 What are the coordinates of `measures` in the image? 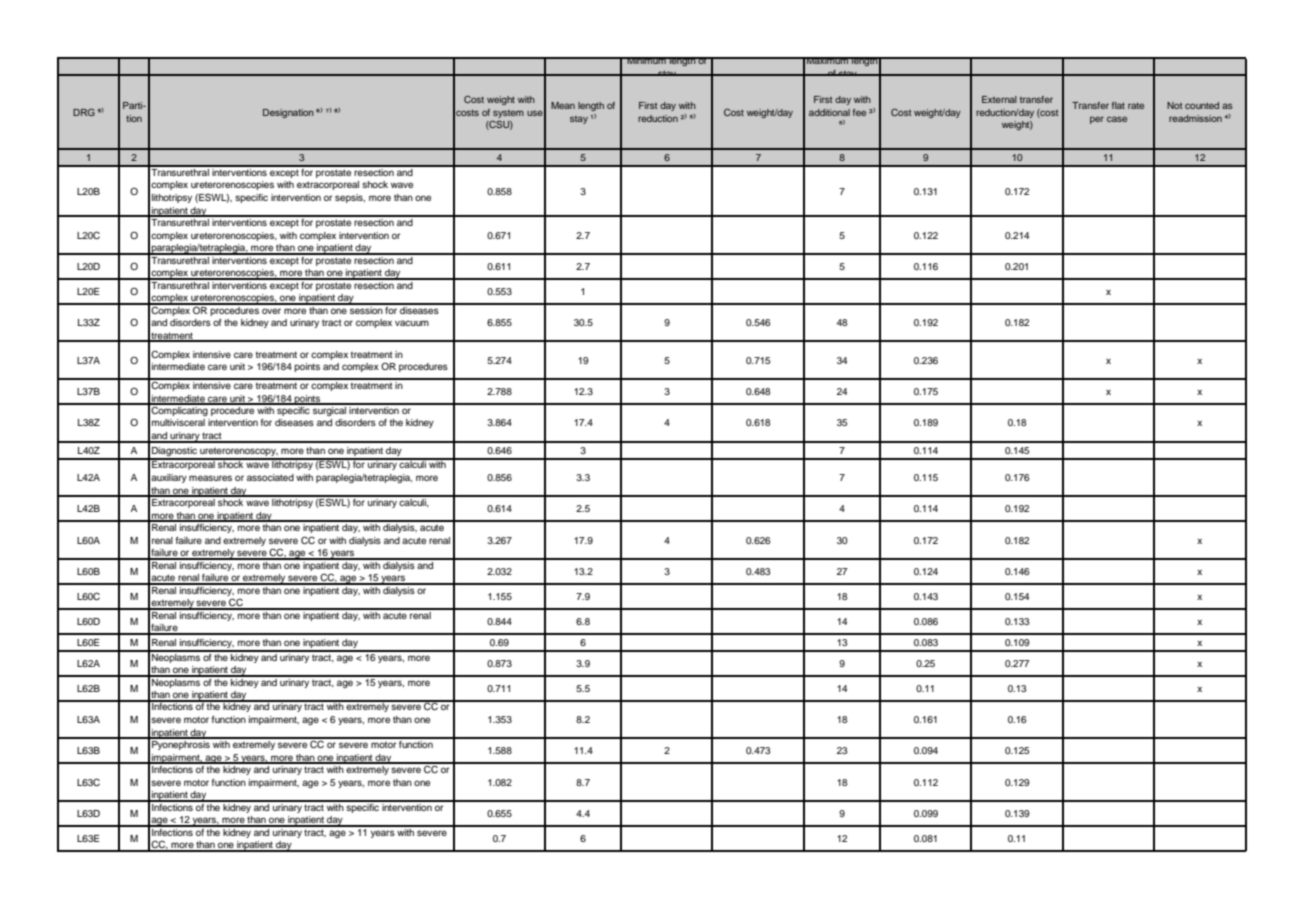 It's located at (210, 478).
